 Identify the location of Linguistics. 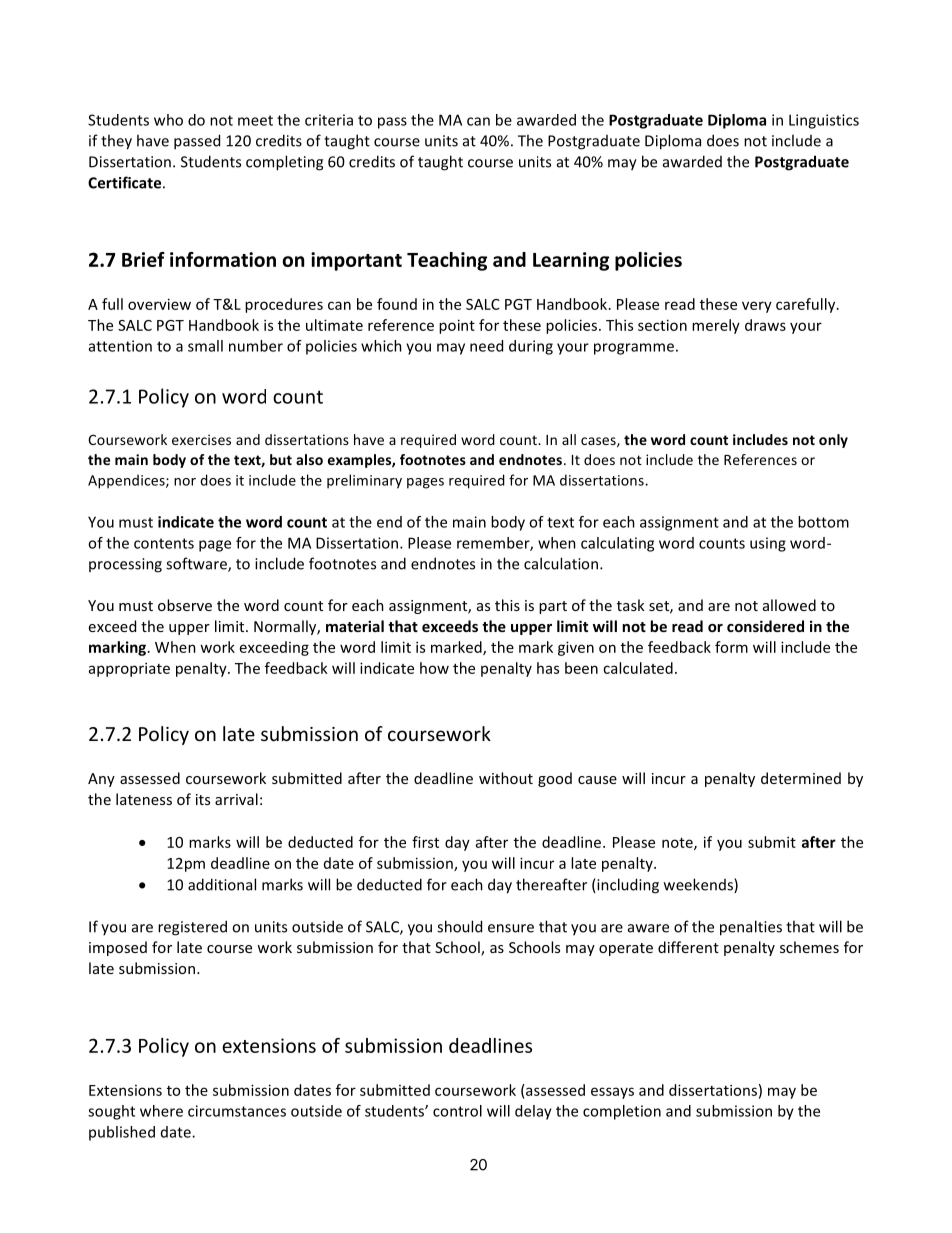
(824, 121).
